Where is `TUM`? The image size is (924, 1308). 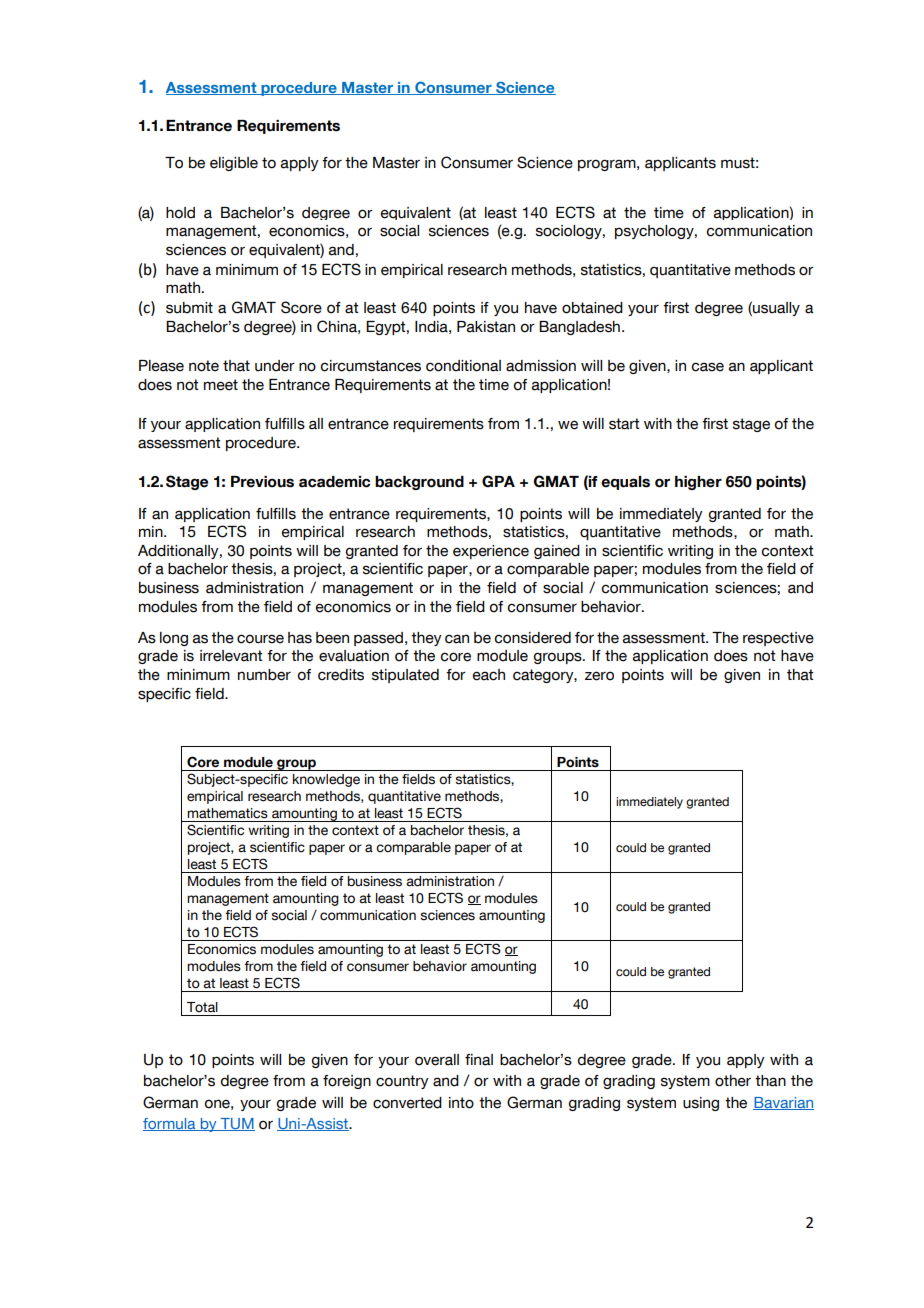 TUM is located at coordinates (236, 1124).
